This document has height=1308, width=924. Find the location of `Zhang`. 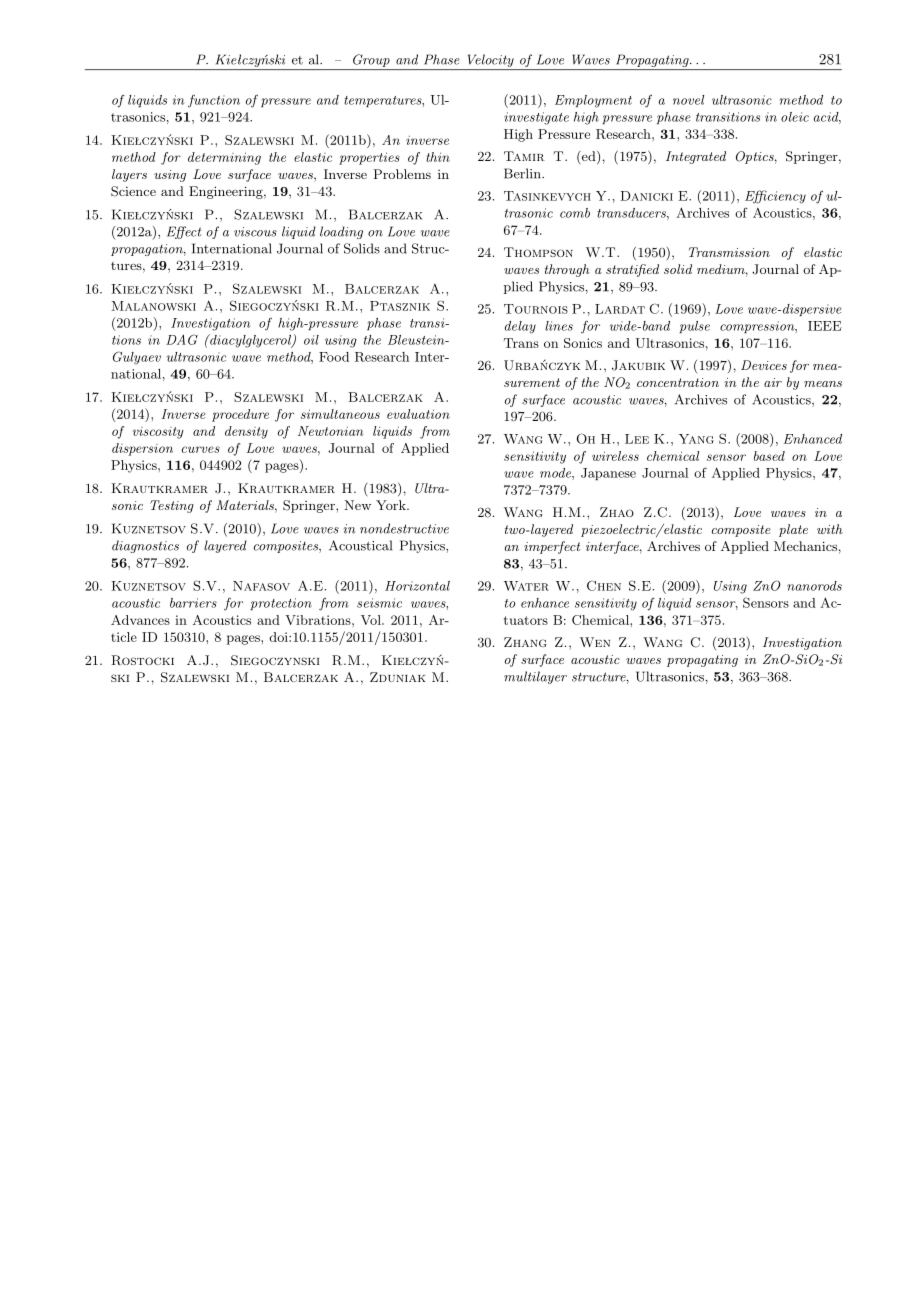

Zhang is located at coordinates (525, 642).
